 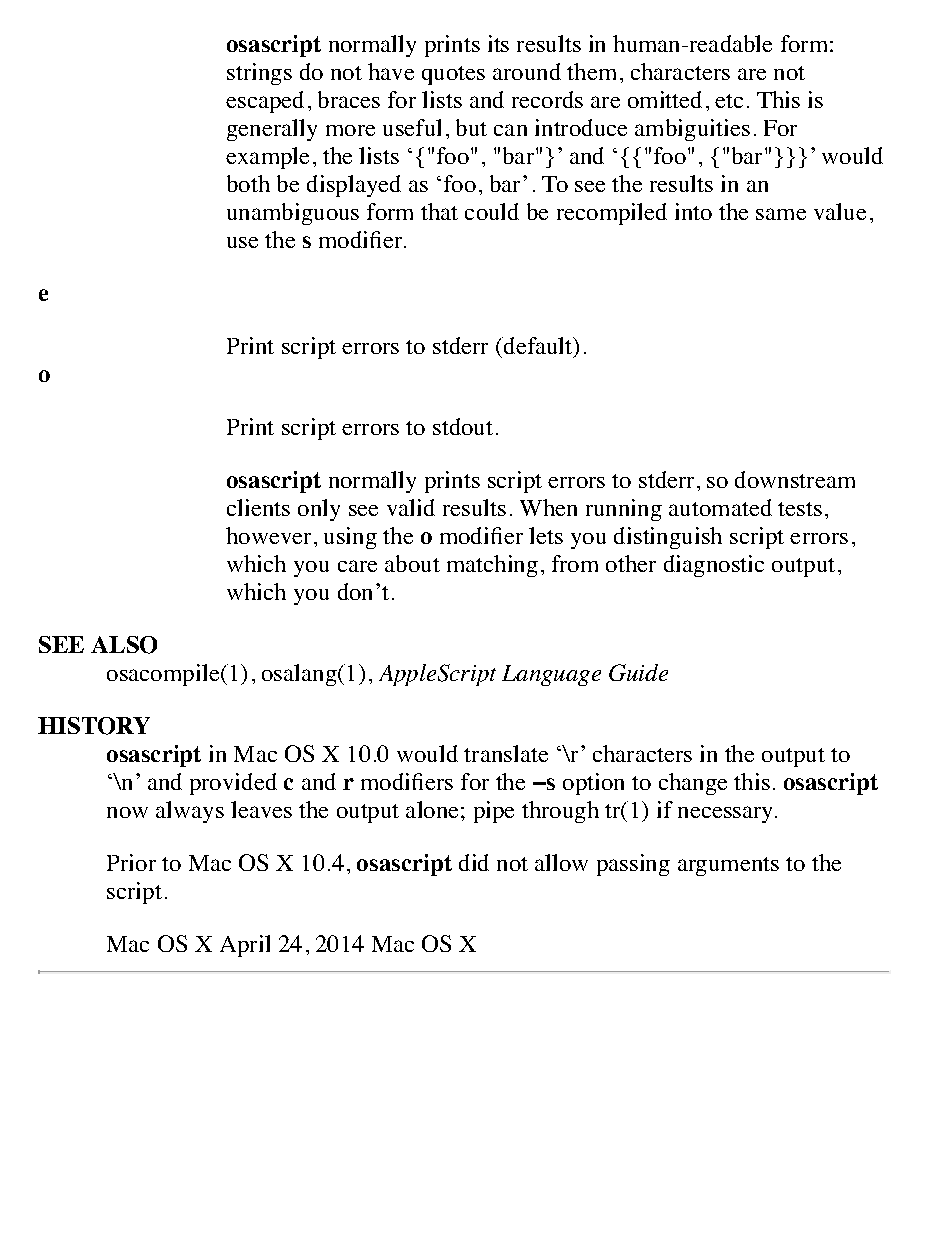 What do you see at coordinates (124, 645) in the screenshot?
I see `ALSO` at bounding box center [124, 645].
